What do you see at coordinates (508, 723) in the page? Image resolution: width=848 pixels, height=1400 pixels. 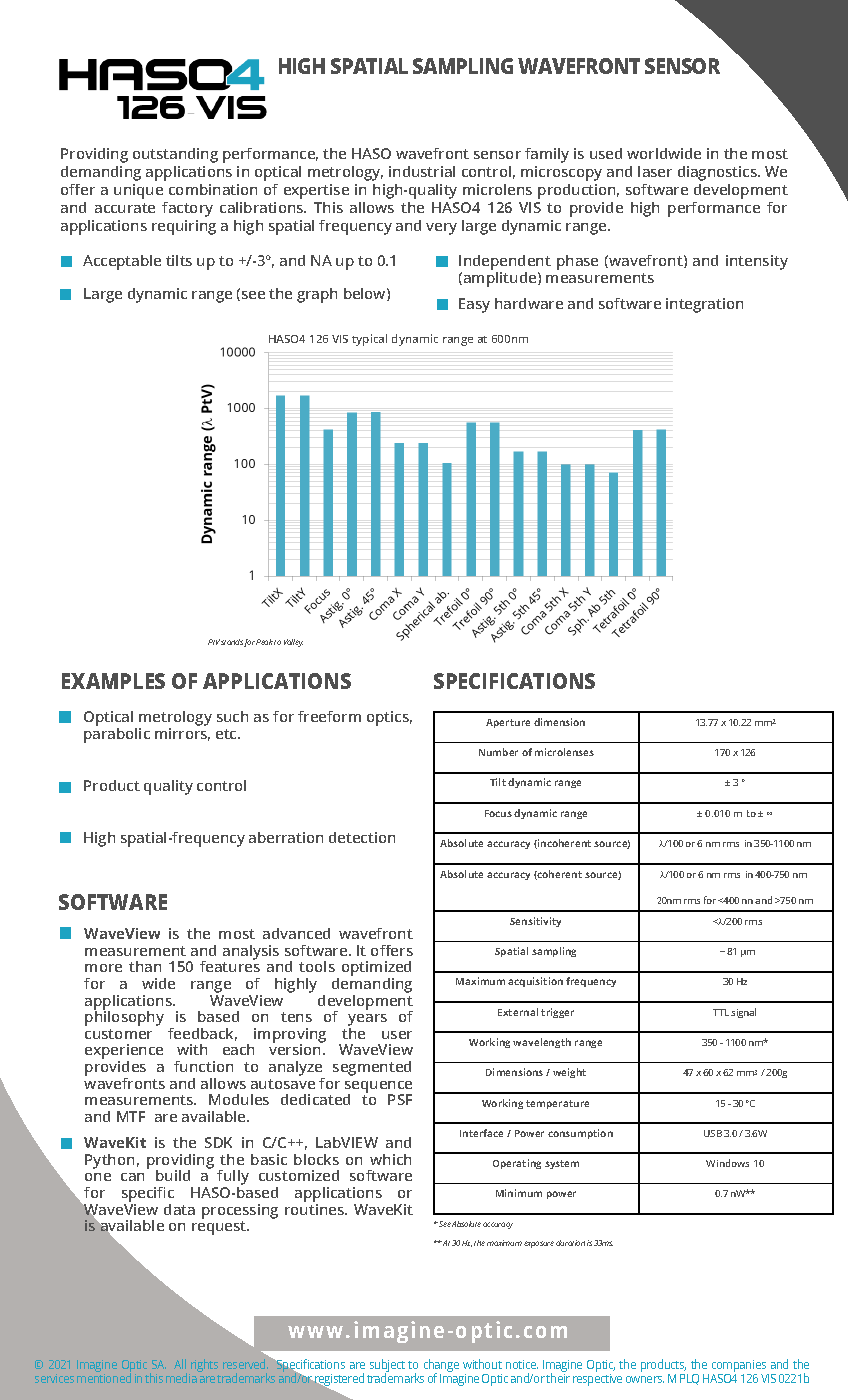 I see `Aperture` at bounding box center [508, 723].
